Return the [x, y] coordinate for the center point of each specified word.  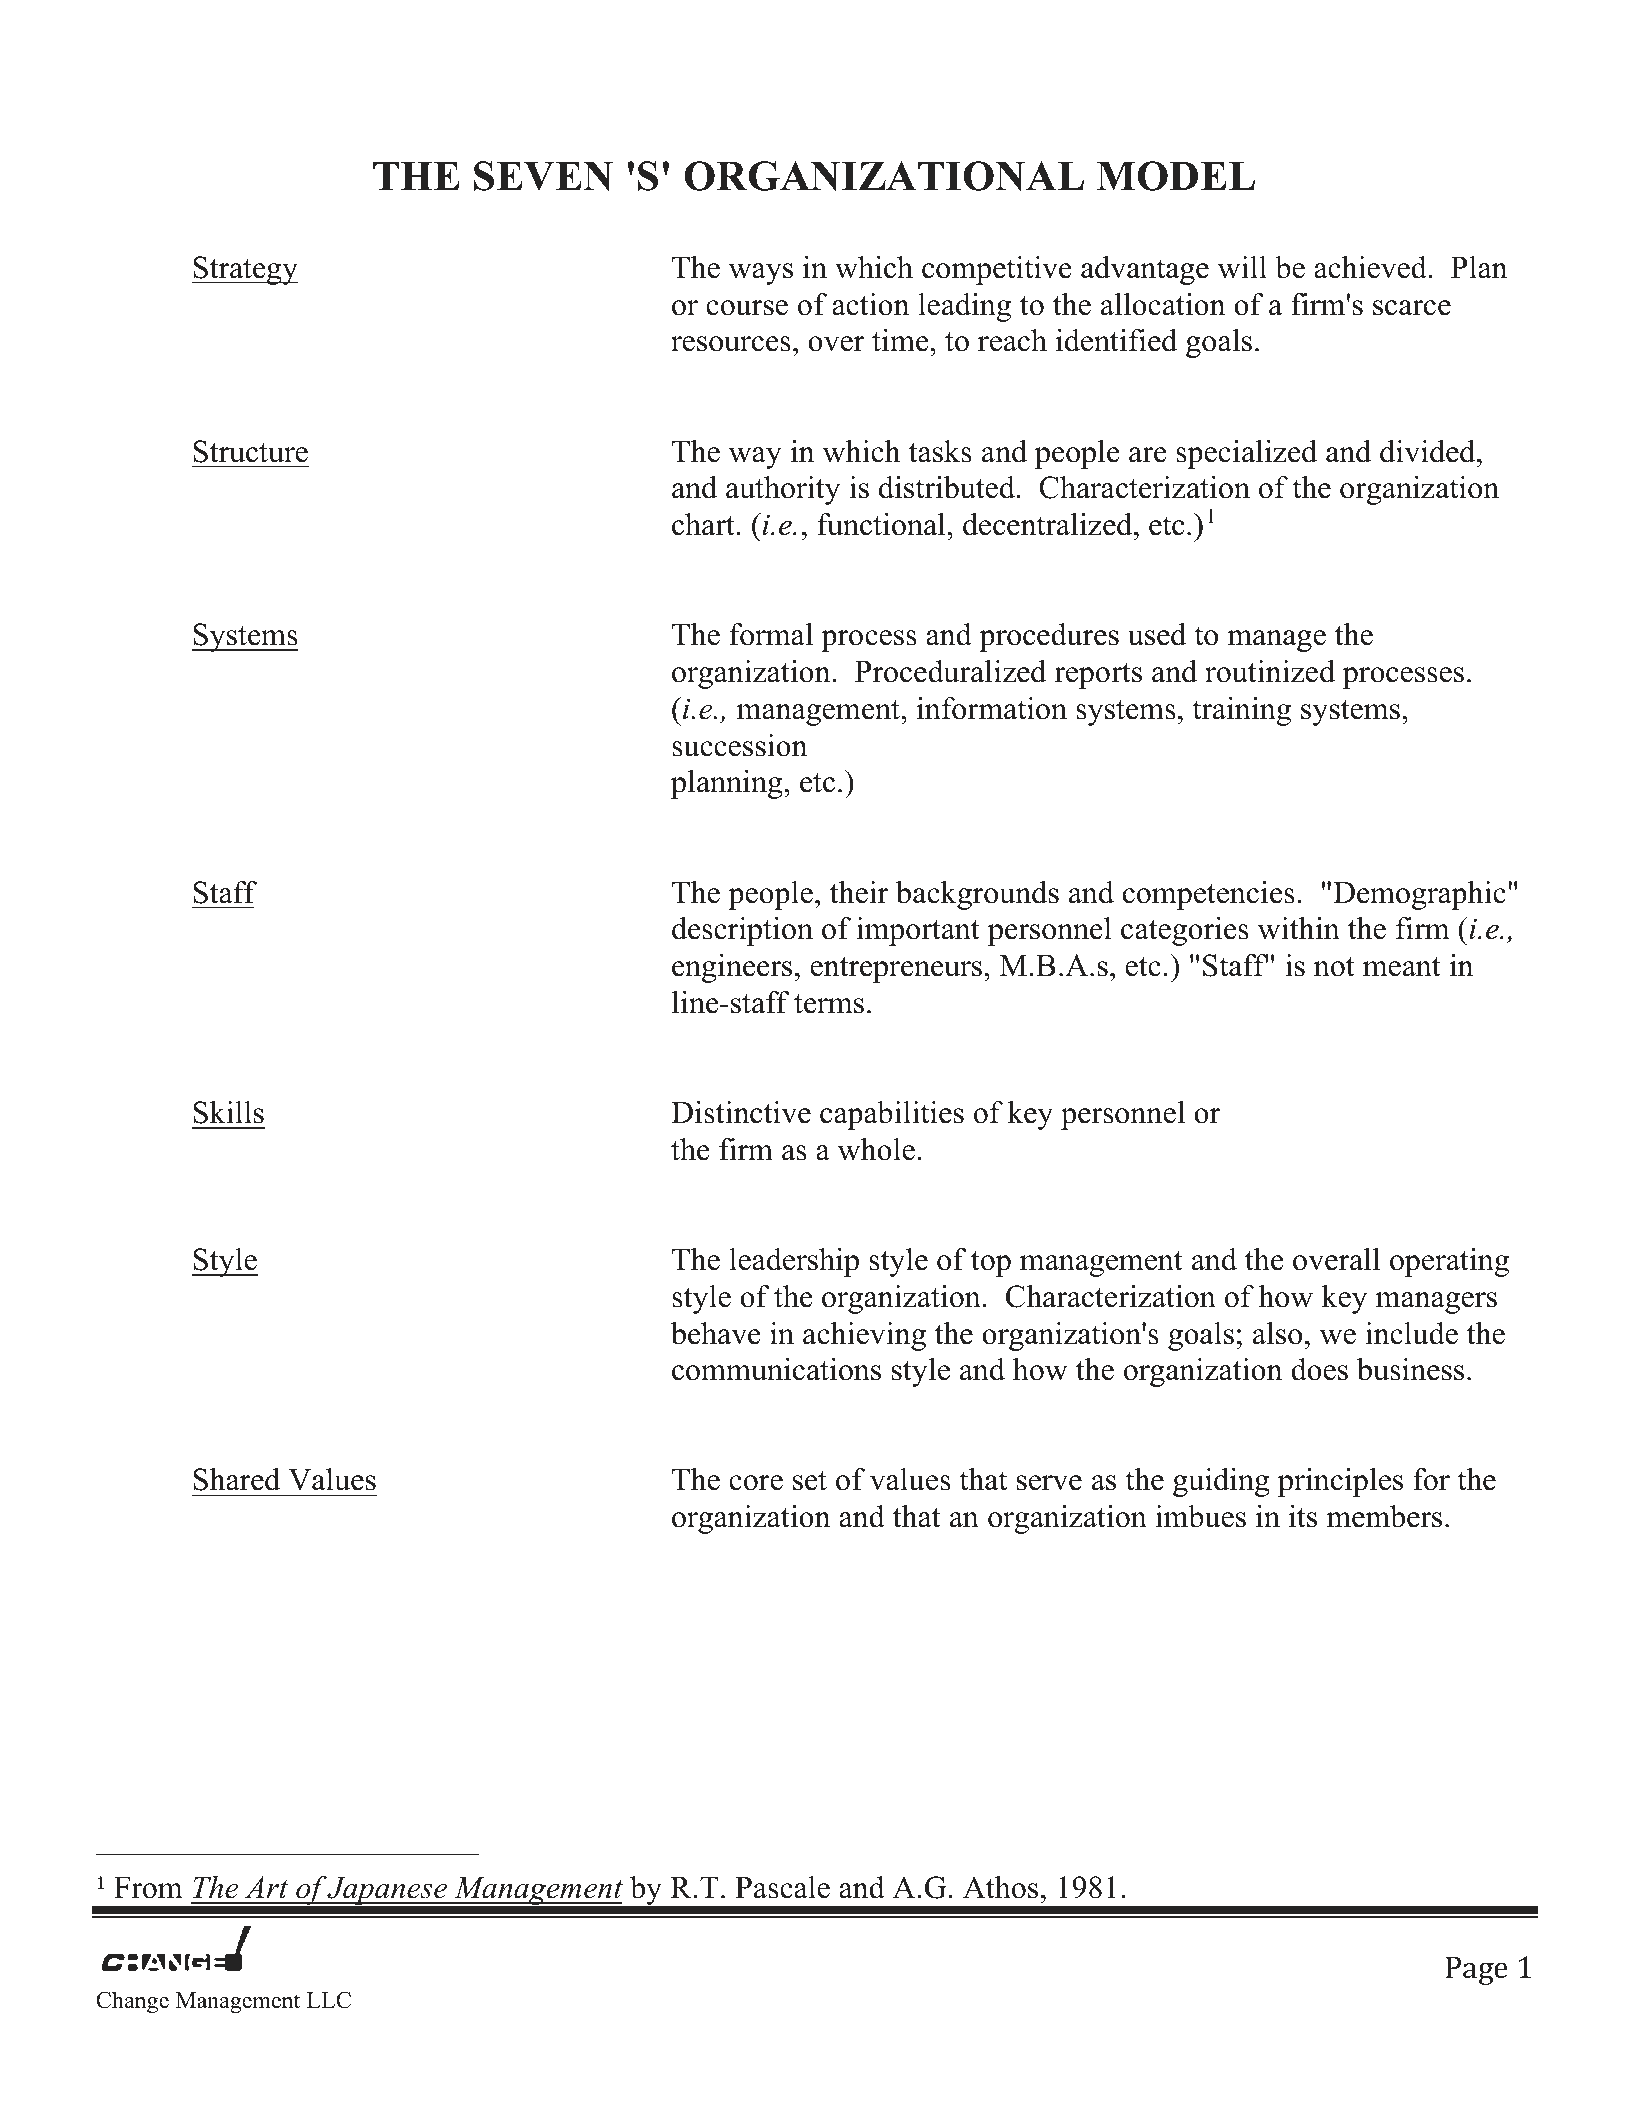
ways [761, 274]
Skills [228, 1112]
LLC [329, 2000]
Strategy [245, 270]
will [1242, 267]
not [1334, 967]
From [148, 1888]
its [1303, 1516]
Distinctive [741, 1112]
